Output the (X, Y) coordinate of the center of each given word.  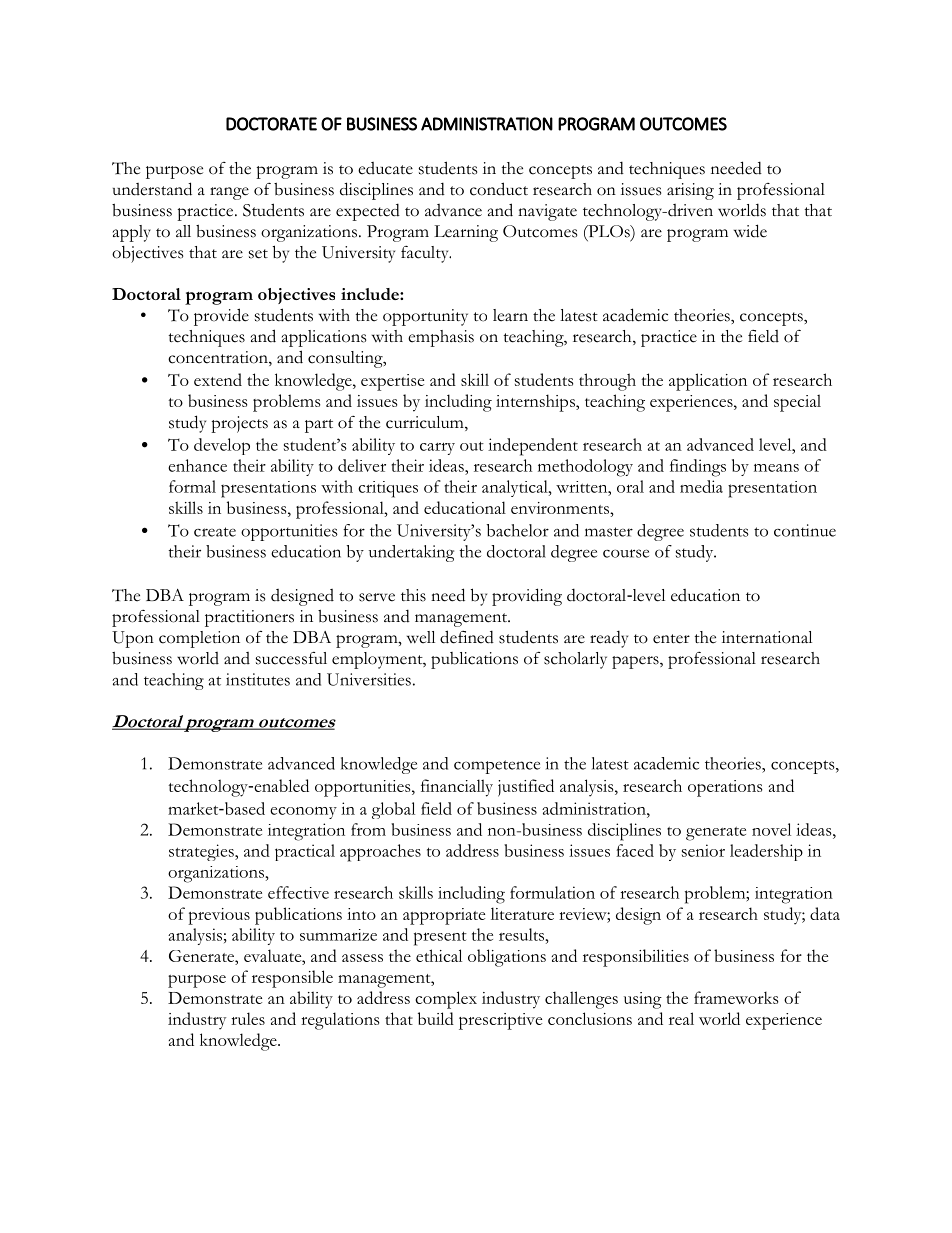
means (776, 468)
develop (222, 446)
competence (497, 767)
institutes (258, 679)
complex (446, 1000)
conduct (499, 189)
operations (725, 788)
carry (437, 449)
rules (248, 1018)
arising (690, 191)
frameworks (736, 997)
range (229, 193)
